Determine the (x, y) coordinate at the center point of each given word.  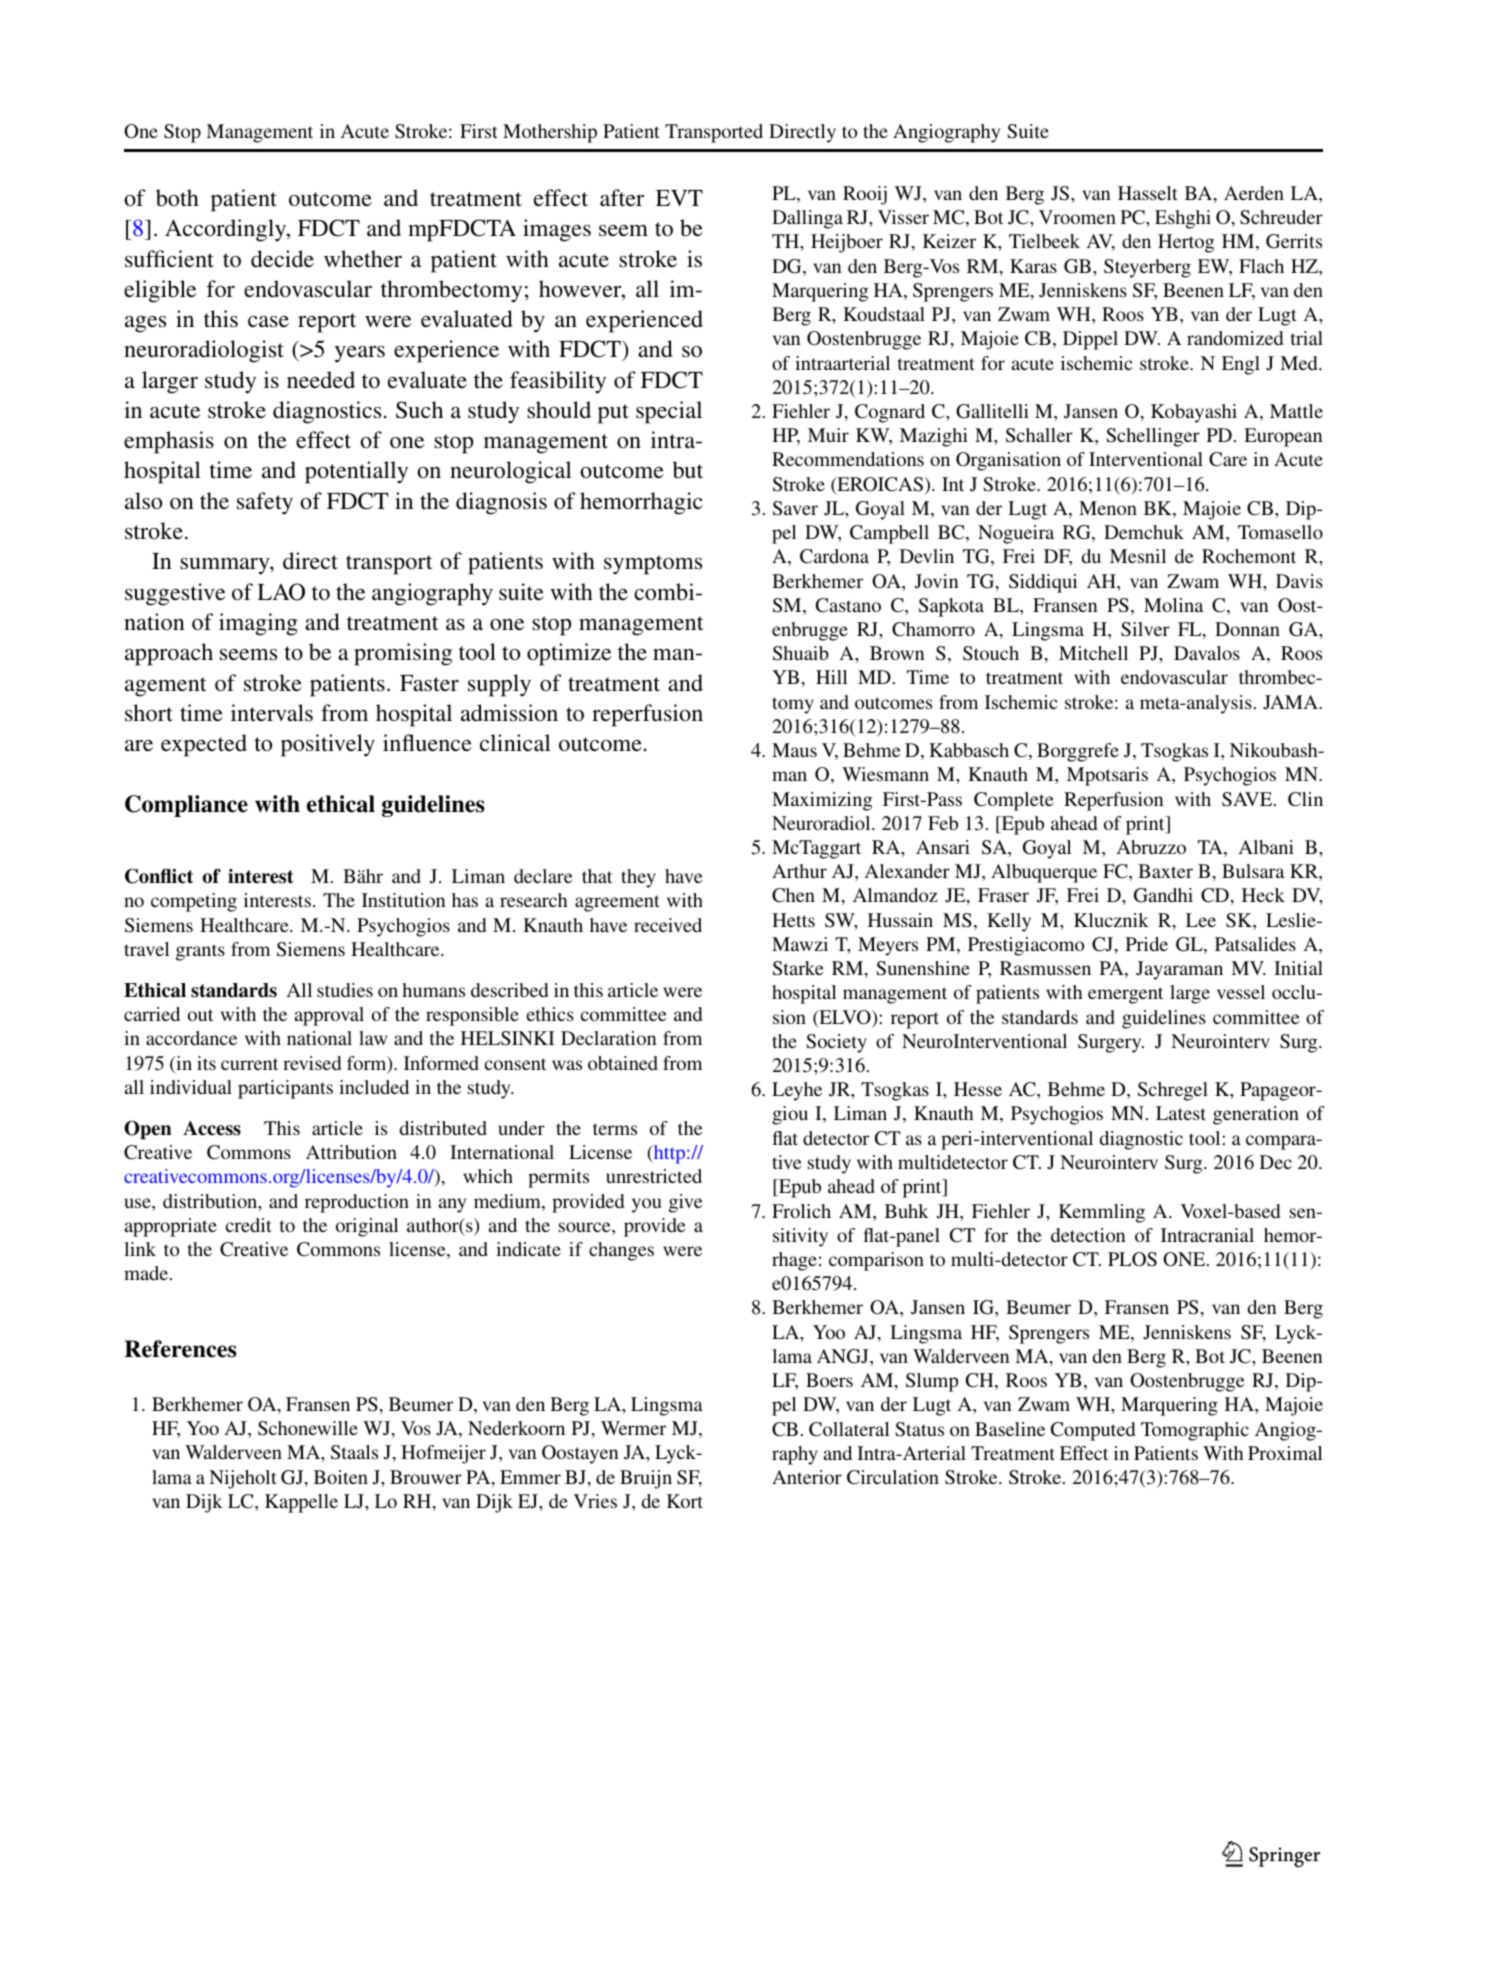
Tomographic (1195, 1431)
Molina (1173, 605)
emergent (1125, 995)
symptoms (653, 565)
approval (329, 1016)
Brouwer (426, 1477)
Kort (685, 1501)
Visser (903, 217)
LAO (281, 592)
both (177, 198)
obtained (623, 1063)
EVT (679, 198)
